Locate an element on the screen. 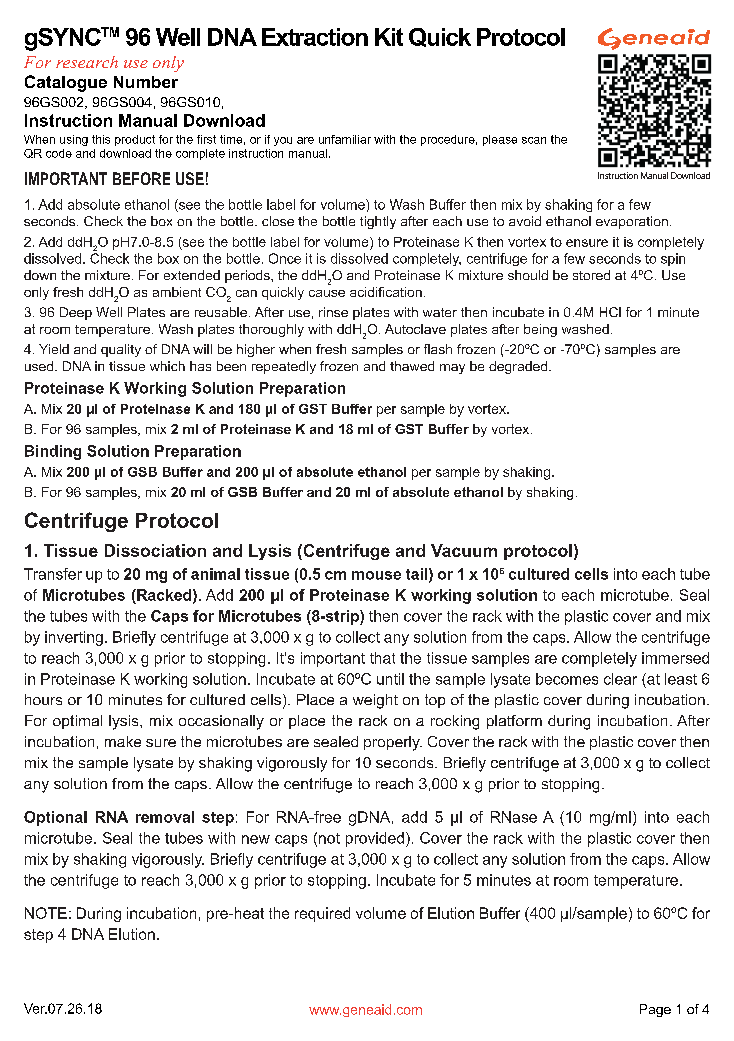 The image size is (734, 1041). required is located at coordinates (322, 914).
